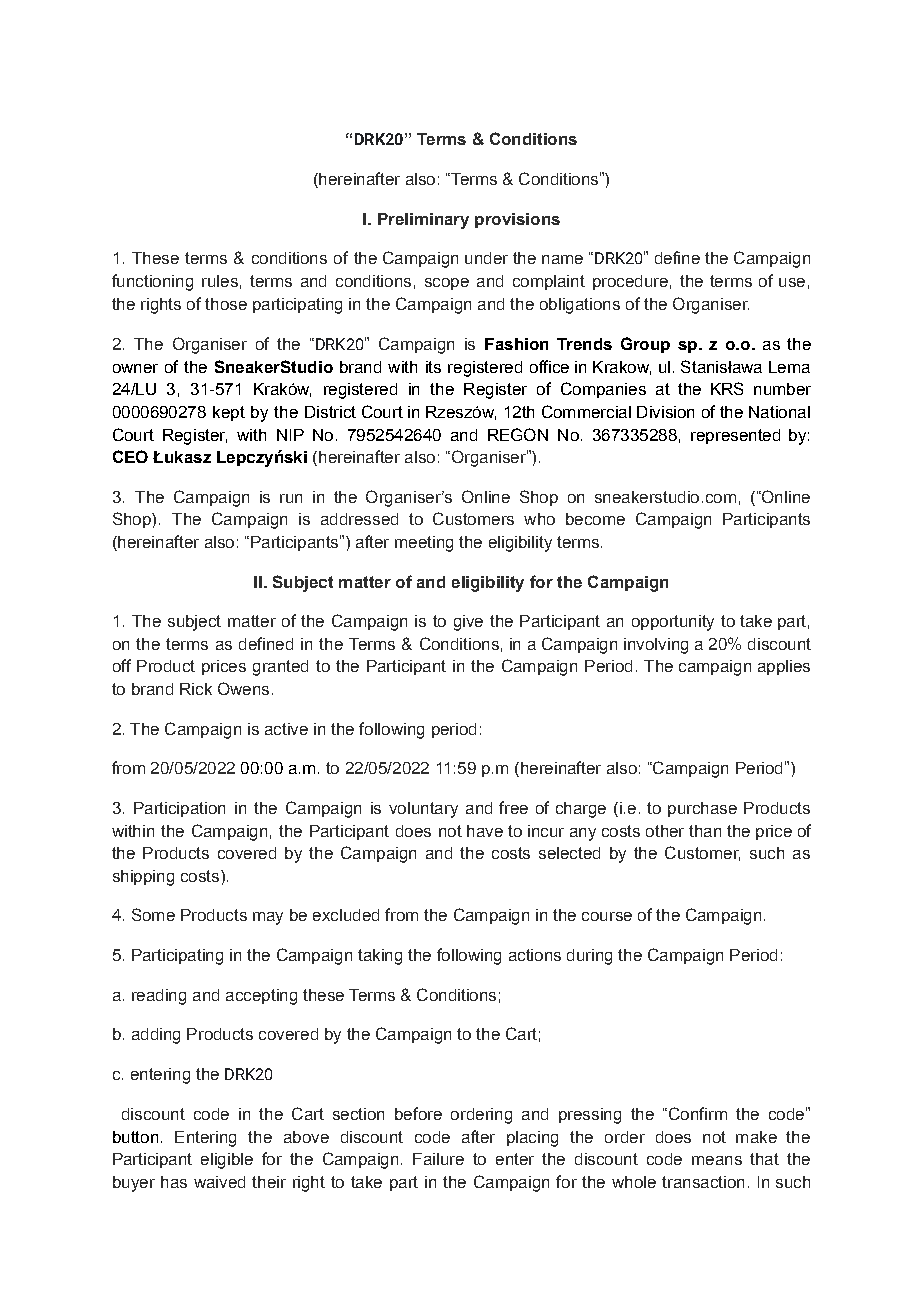 The width and height of the screenshot is (924, 1307). Describe the element at coordinates (438, 1159) in the screenshot. I see `Failure` at that location.
